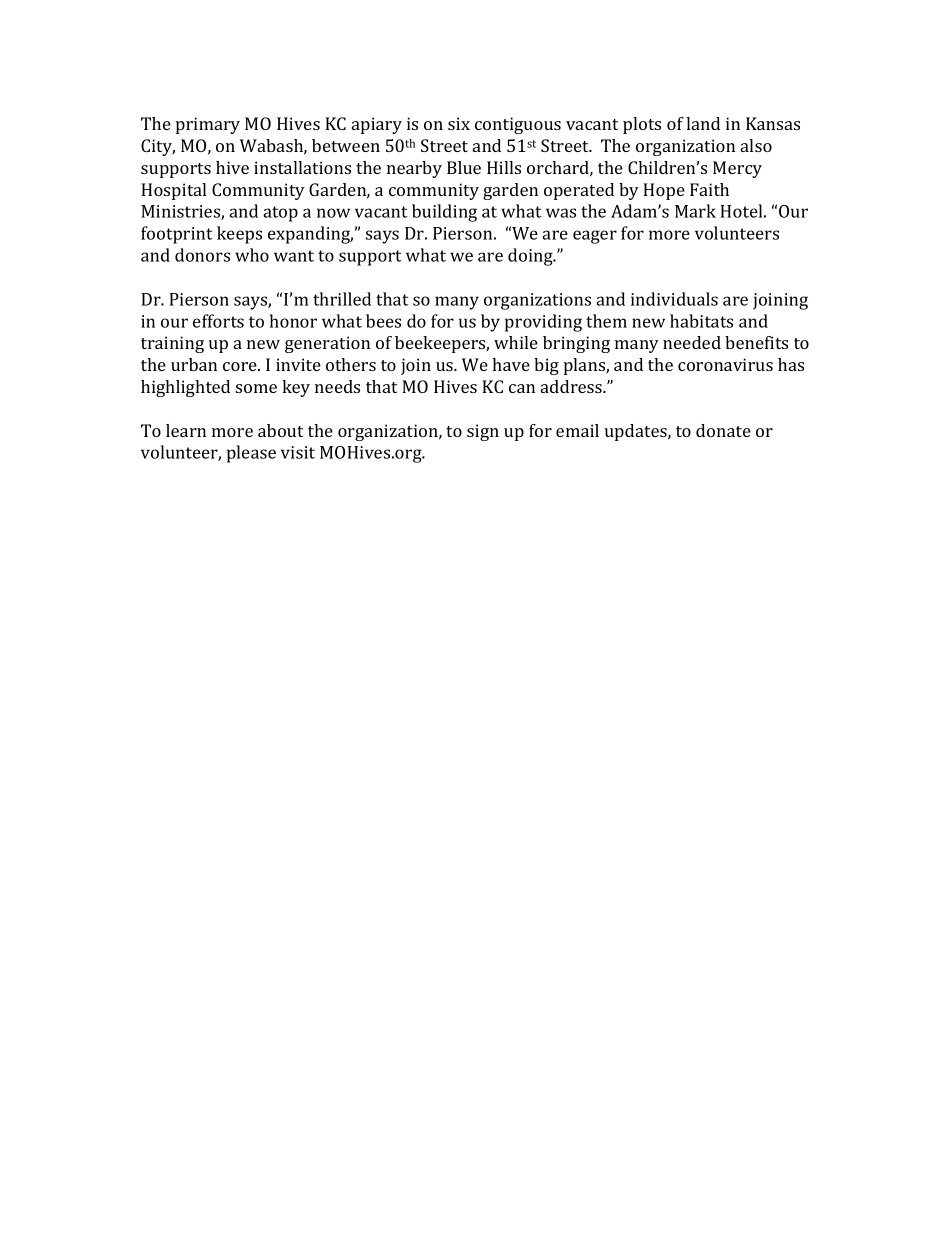 This screenshot has width=952, height=1233. Describe the element at coordinates (173, 191) in the screenshot. I see `Hospital` at that location.
